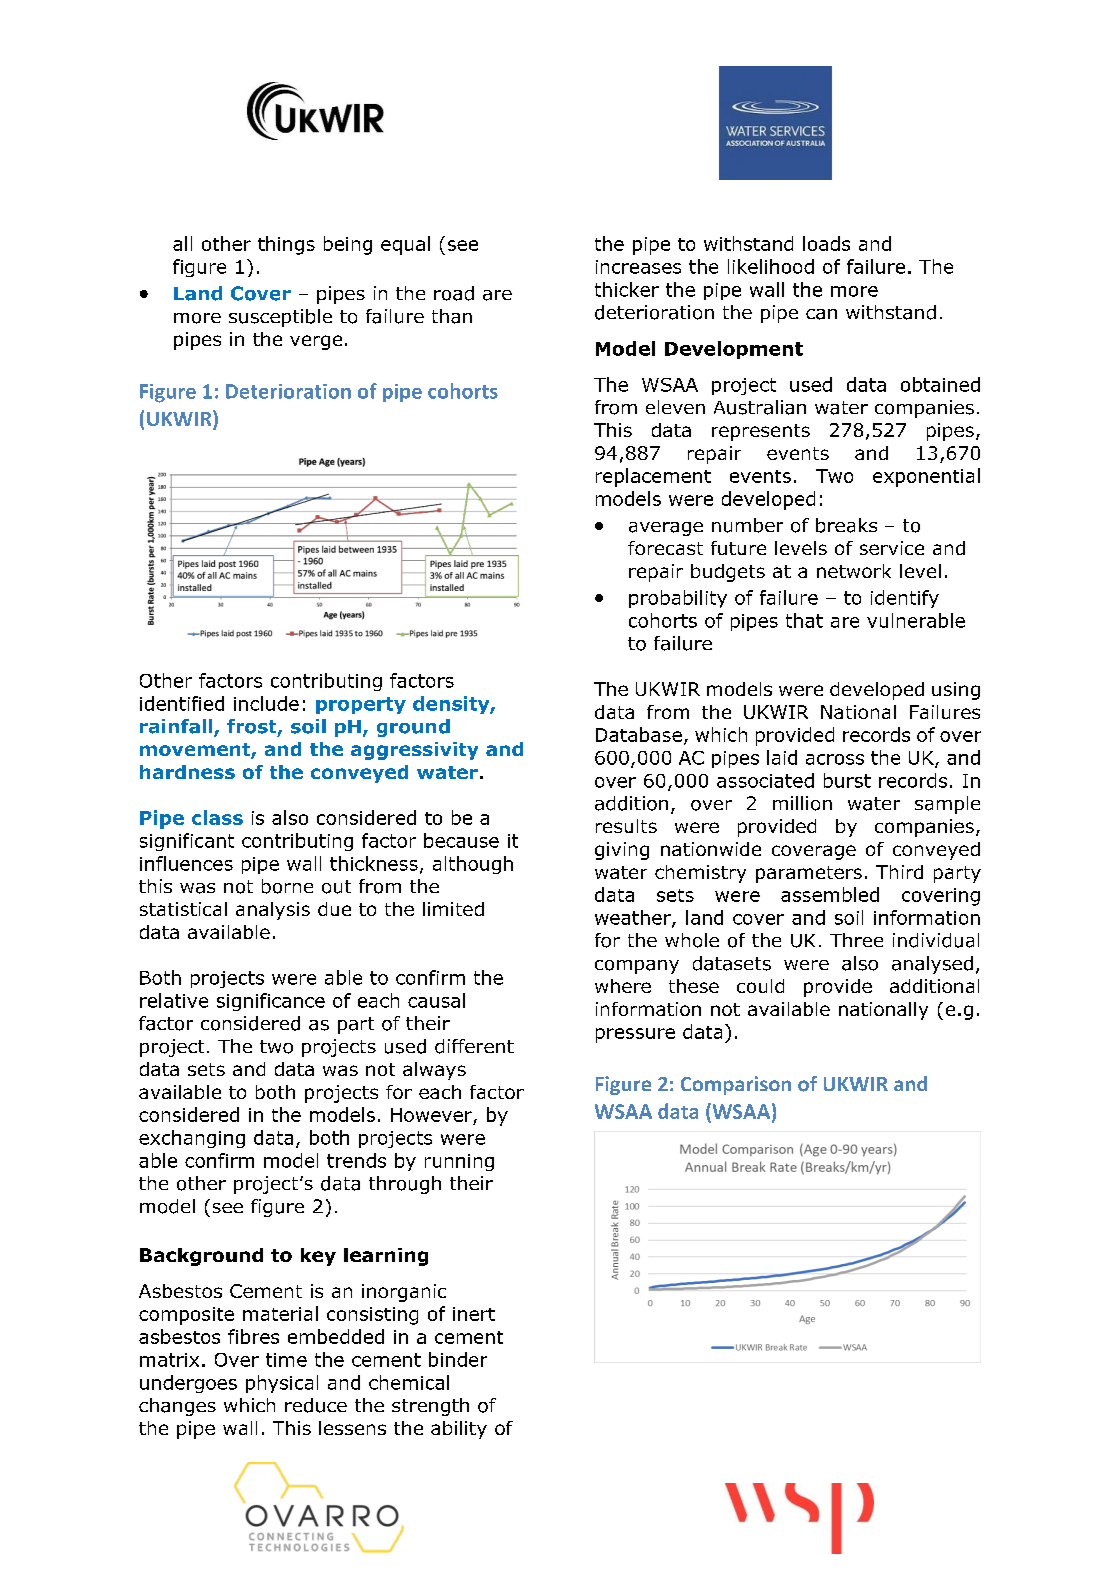 This page has height=1583, width=1120. I want to click on Third, so click(899, 872).
